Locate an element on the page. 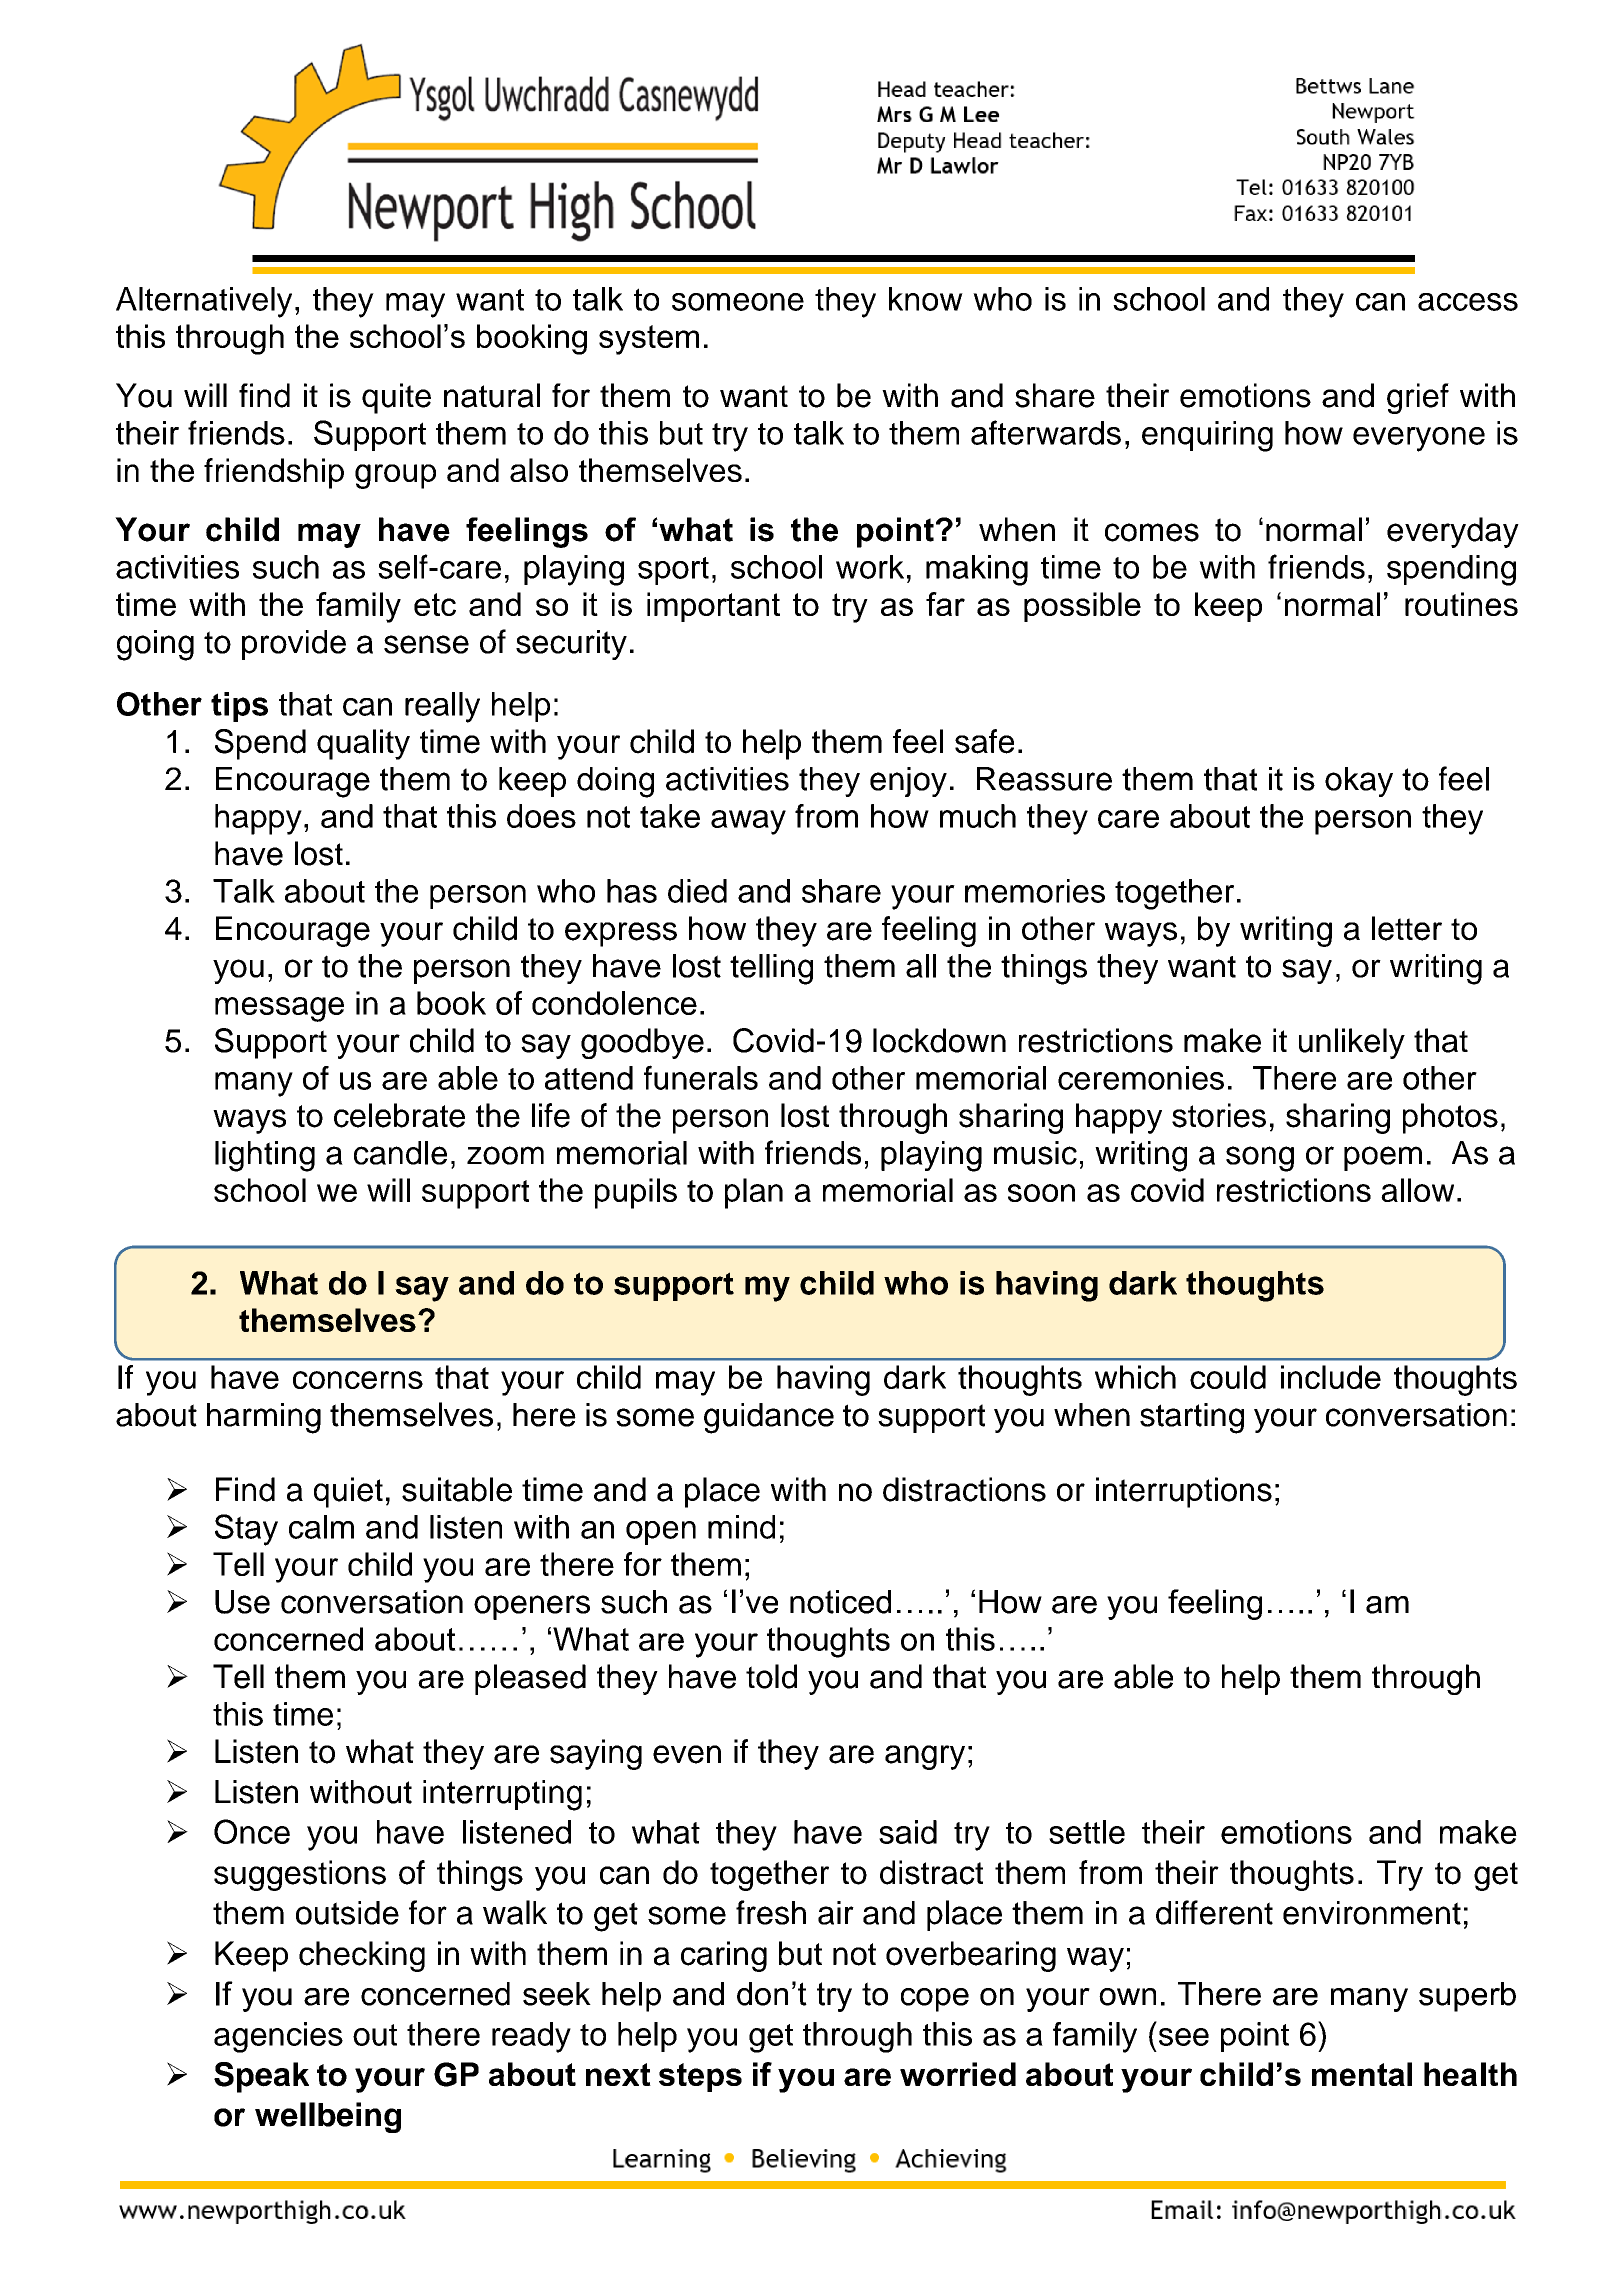 This document has width=1614, height=2282. song is located at coordinates (1260, 1159).
